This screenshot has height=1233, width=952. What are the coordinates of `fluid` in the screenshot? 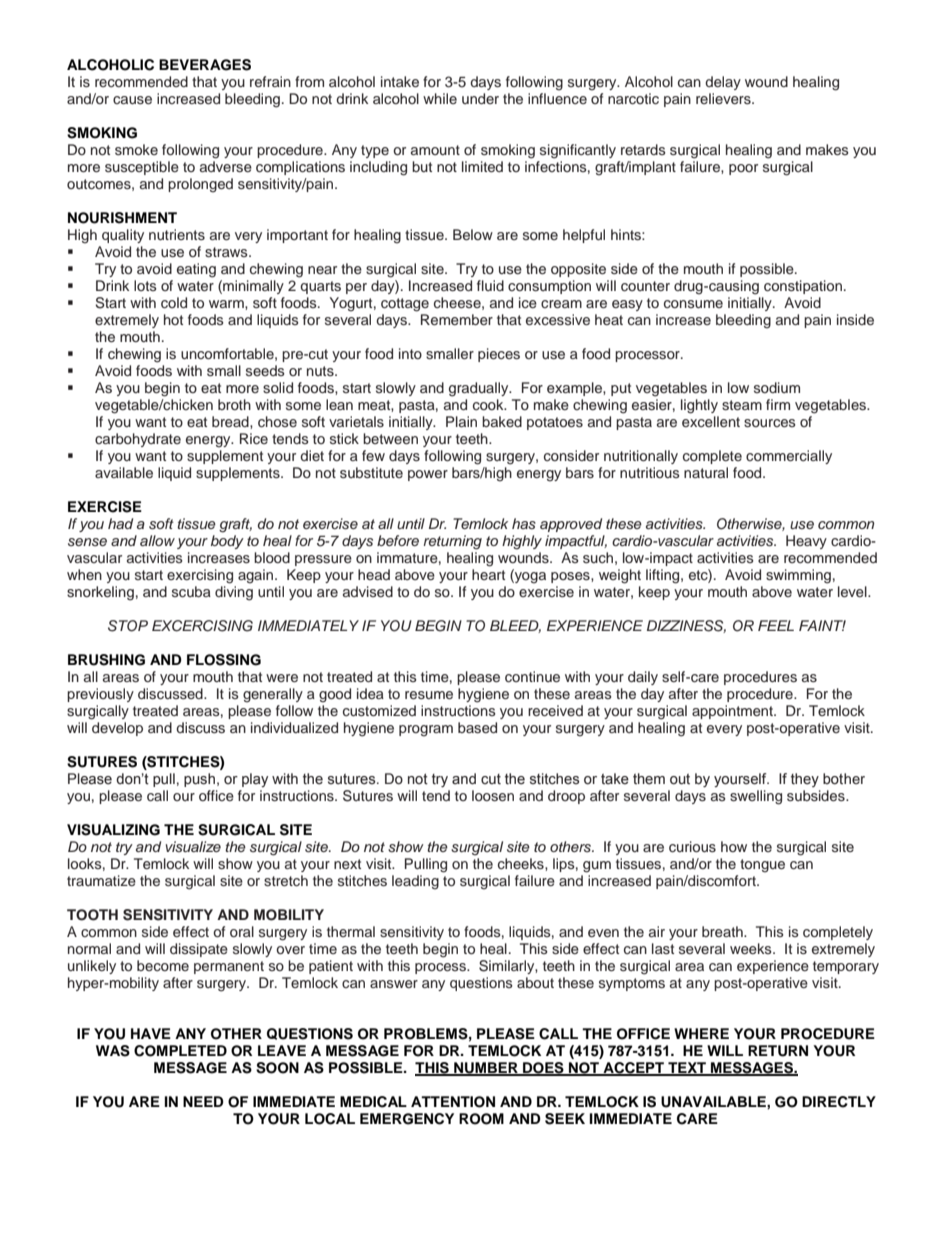 It's located at (490, 285).
